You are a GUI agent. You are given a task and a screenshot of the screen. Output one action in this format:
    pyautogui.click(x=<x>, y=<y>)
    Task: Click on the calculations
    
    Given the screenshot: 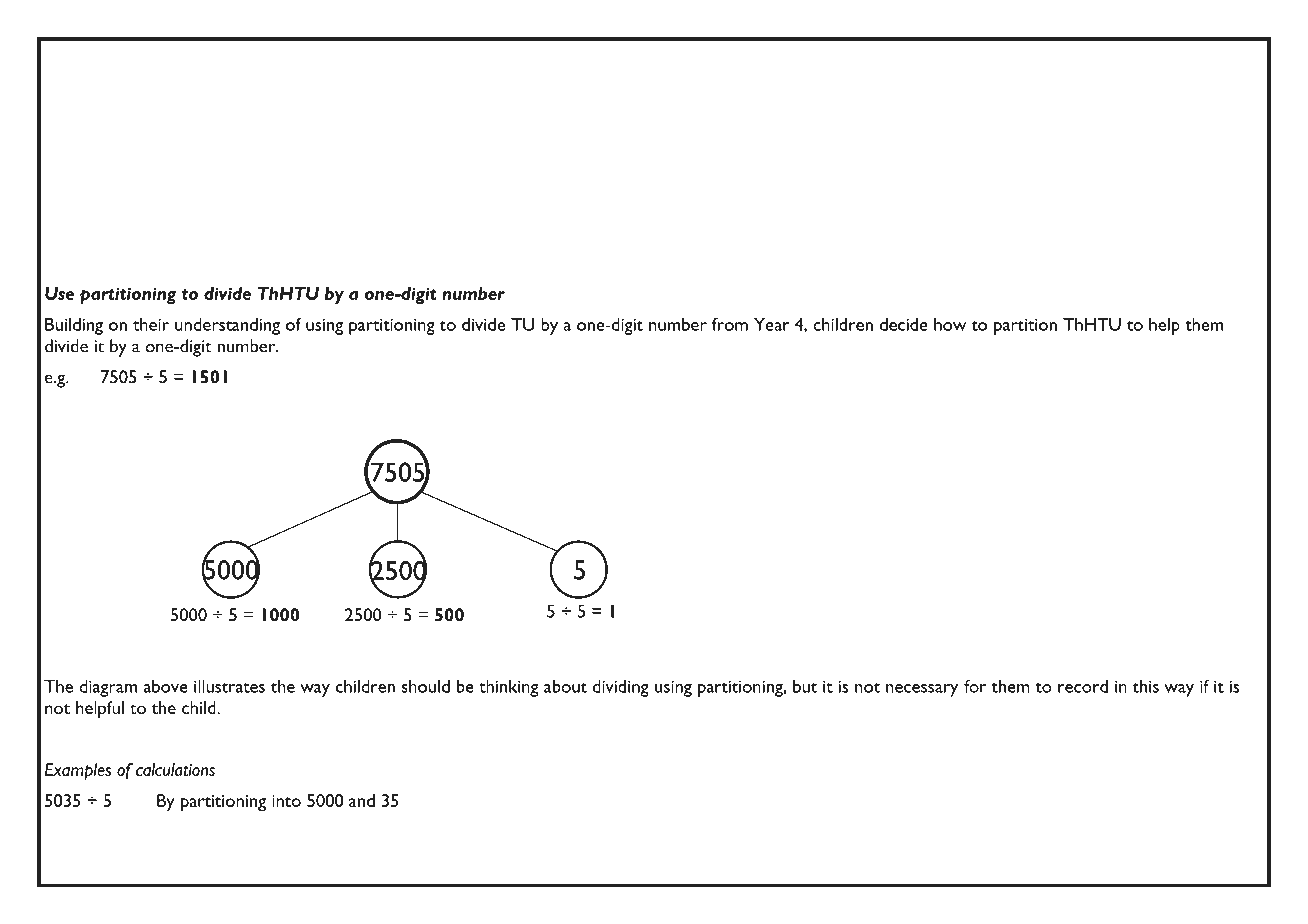 What is the action you would take?
    pyautogui.click(x=175, y=769)
